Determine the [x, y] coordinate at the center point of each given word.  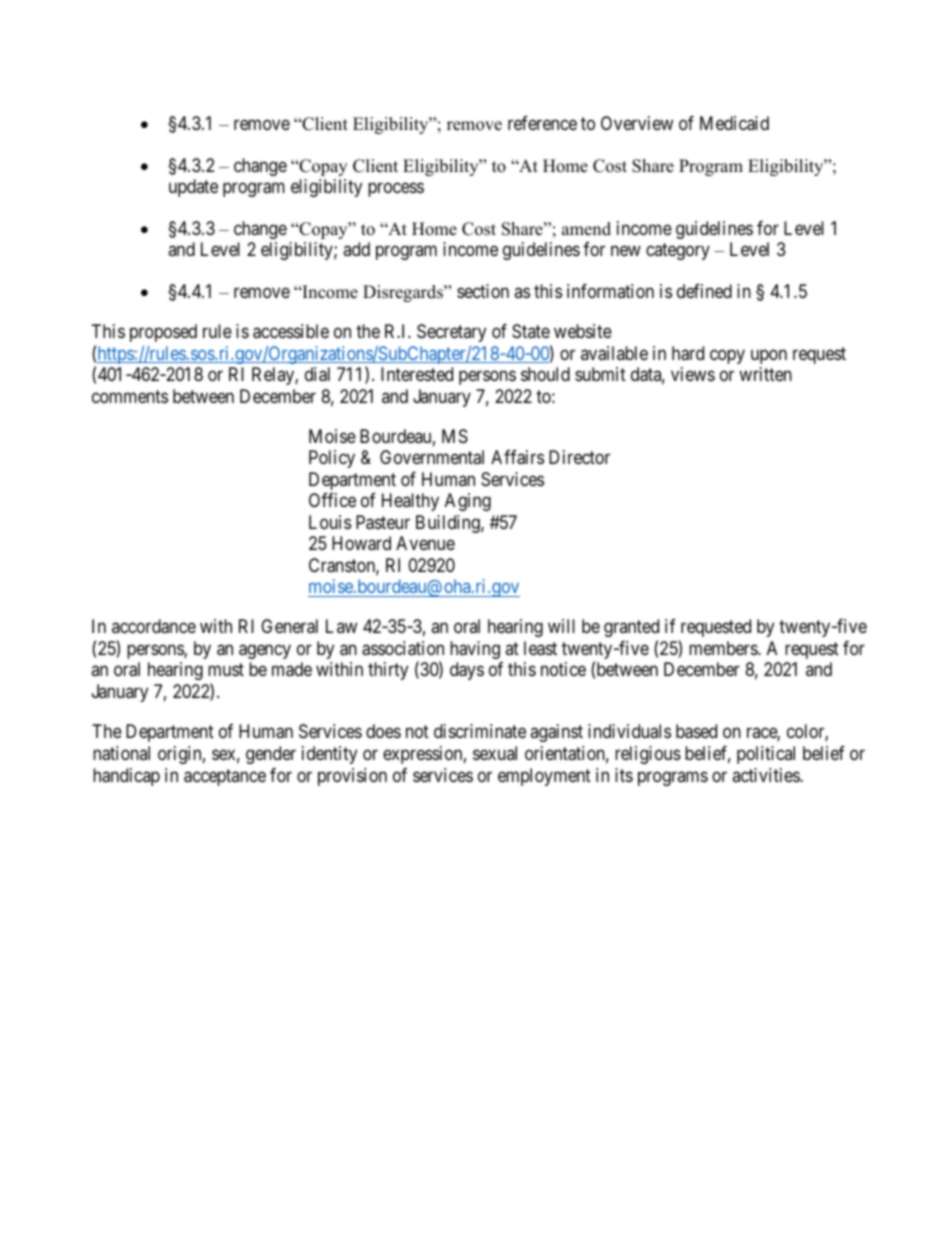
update [193, 188]
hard [688, 353]
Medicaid [734, 123]
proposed [163, 333]
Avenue [425, 543]
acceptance [225, 778]
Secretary [451, 333]
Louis [330, 522]
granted [631, 628]
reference [542, 123]
